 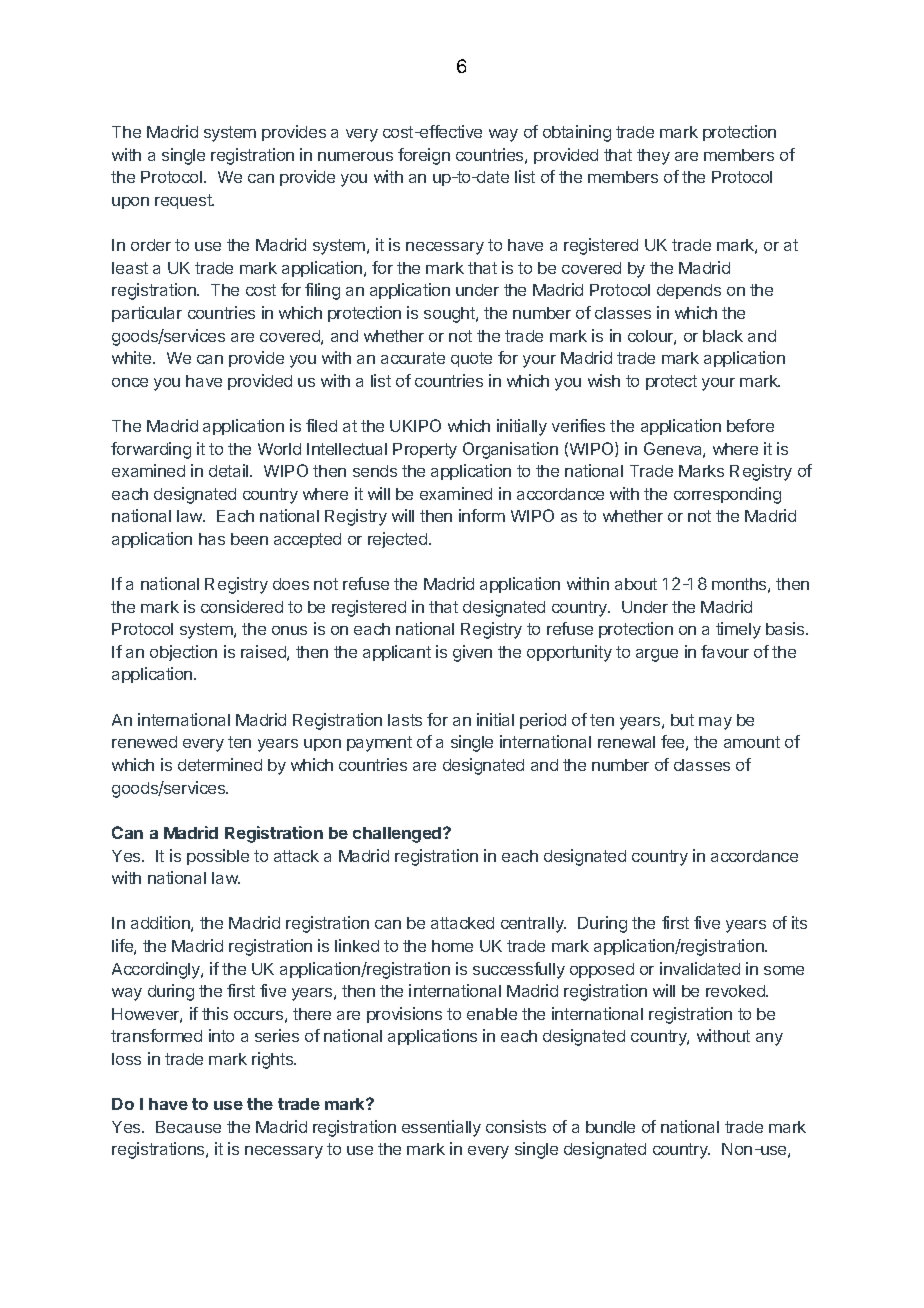 I want to click on Because, so click(x=188, y=1127).
